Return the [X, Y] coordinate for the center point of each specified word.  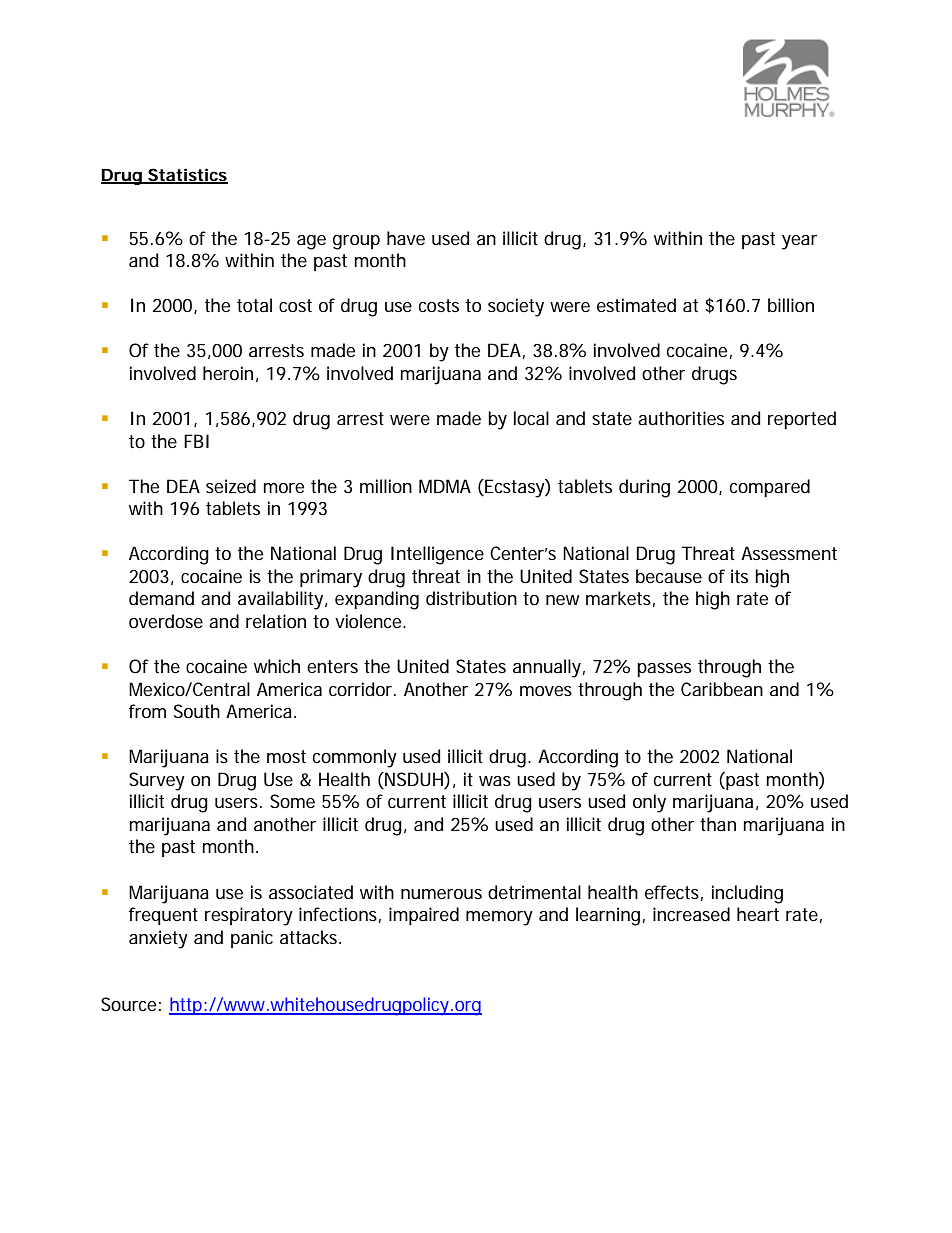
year [799, 242]
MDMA [445, 486]
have [406, 238]
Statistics [187, 176]
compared [770, 488]
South [197, 711]
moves [546, 691]
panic [252, 939]
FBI [196, 441]
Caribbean [722, 689]
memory [499, 918]
